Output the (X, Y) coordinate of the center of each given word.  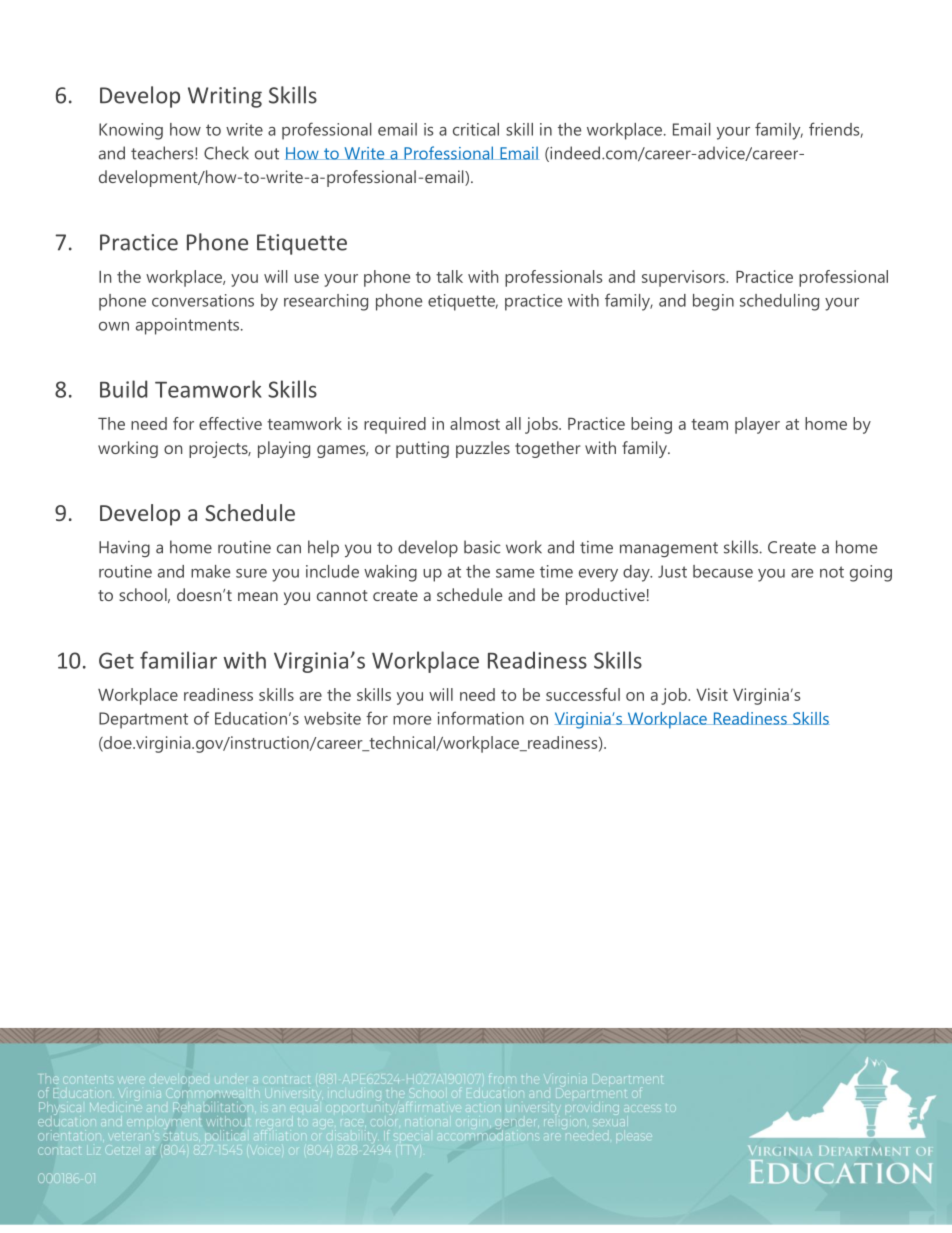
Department (143, 720)
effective (230, 423)
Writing (225, 97)
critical (476, 129)
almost (475, 423)
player (757, 425)
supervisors (684, 278)
